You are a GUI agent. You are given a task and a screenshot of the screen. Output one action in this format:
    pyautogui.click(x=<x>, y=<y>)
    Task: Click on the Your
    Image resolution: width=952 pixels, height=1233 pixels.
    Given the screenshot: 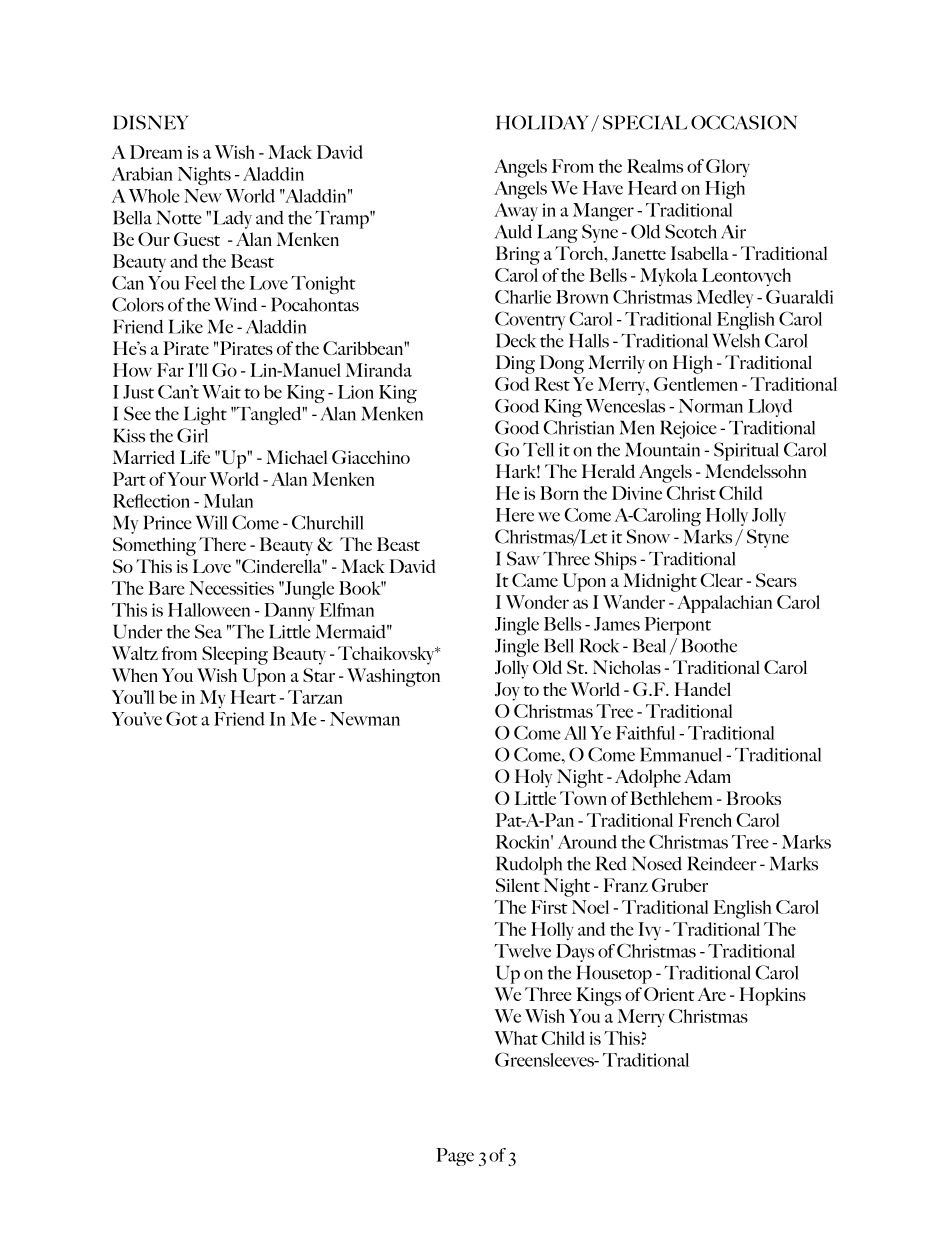 What is the action you would take?
    pyautogui.click(x=186, y=479)
